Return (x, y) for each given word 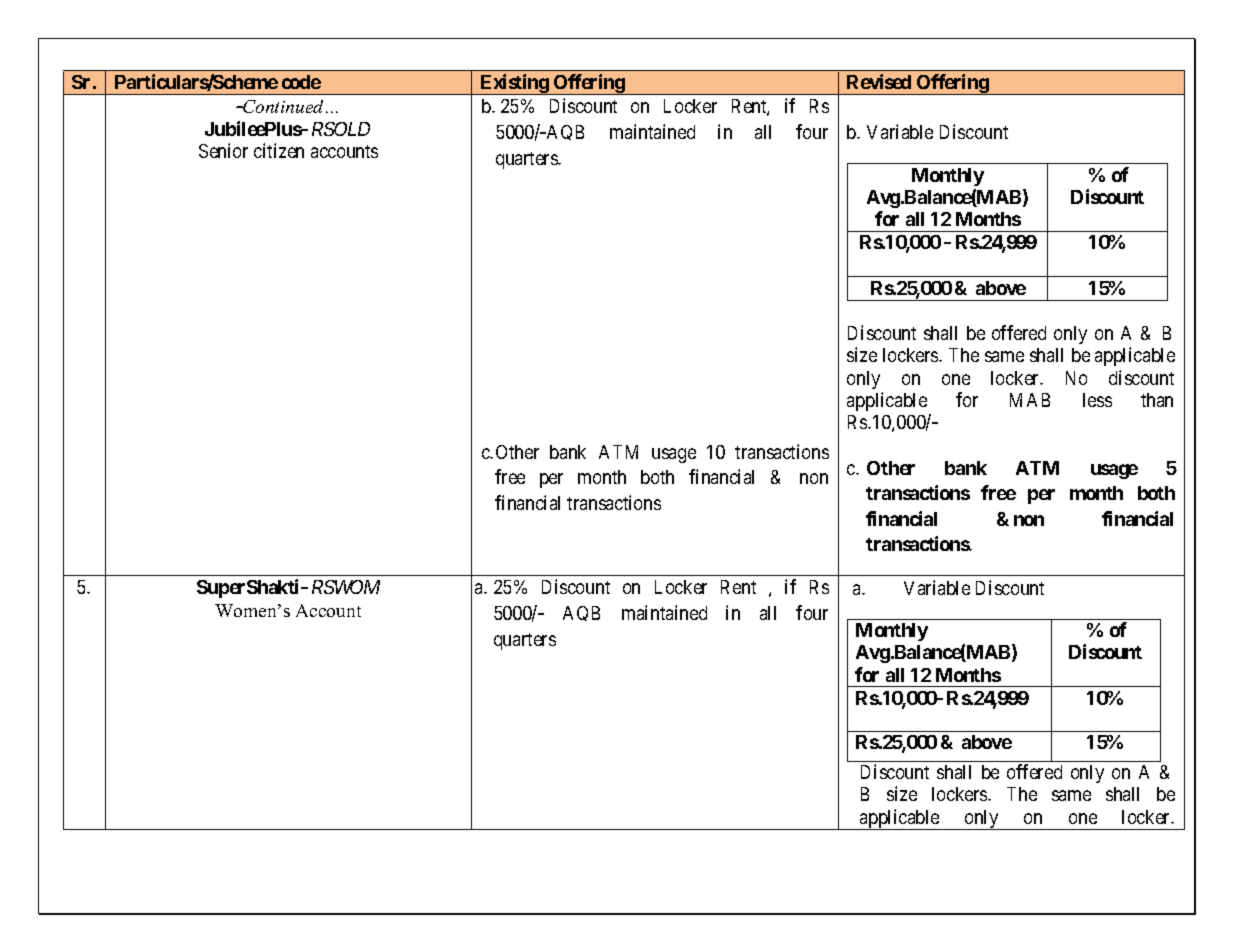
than (1157, 400)
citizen (279, 150)
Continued (284, 106)
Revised (879, 81)
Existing (514, 84)
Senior (223, 150)
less (1097, 400)
